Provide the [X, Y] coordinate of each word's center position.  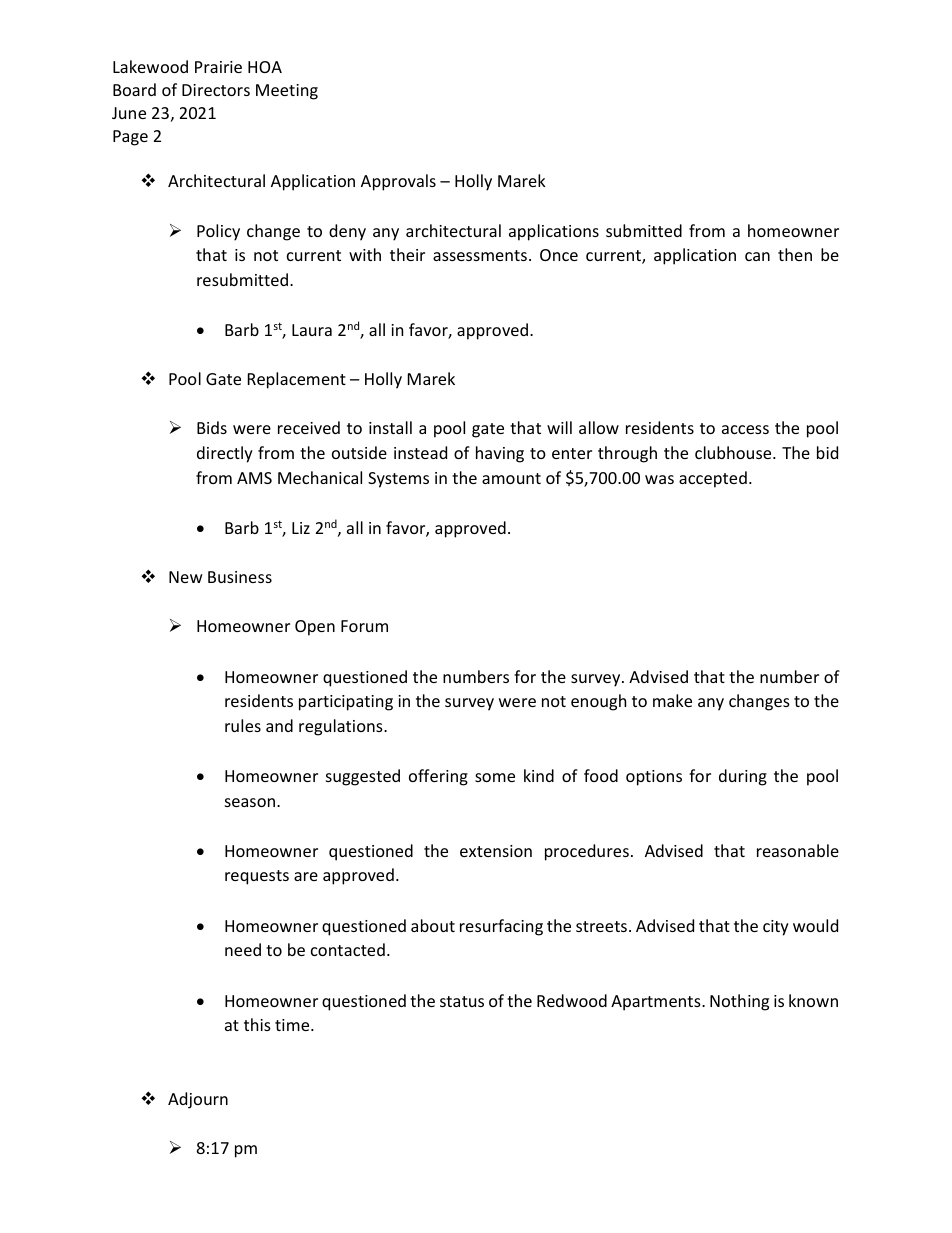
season [251, 802]
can [757, 256]
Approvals [398, 182]
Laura [312, 330]
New [186, 577]
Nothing [739, 1002]
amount [511, 478]
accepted [713, 479]
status [462, 1001]
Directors [216, 90]
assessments [480, 255]
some [495, 777]
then [795, 254]
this [257, 1024]
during [743, 777]
